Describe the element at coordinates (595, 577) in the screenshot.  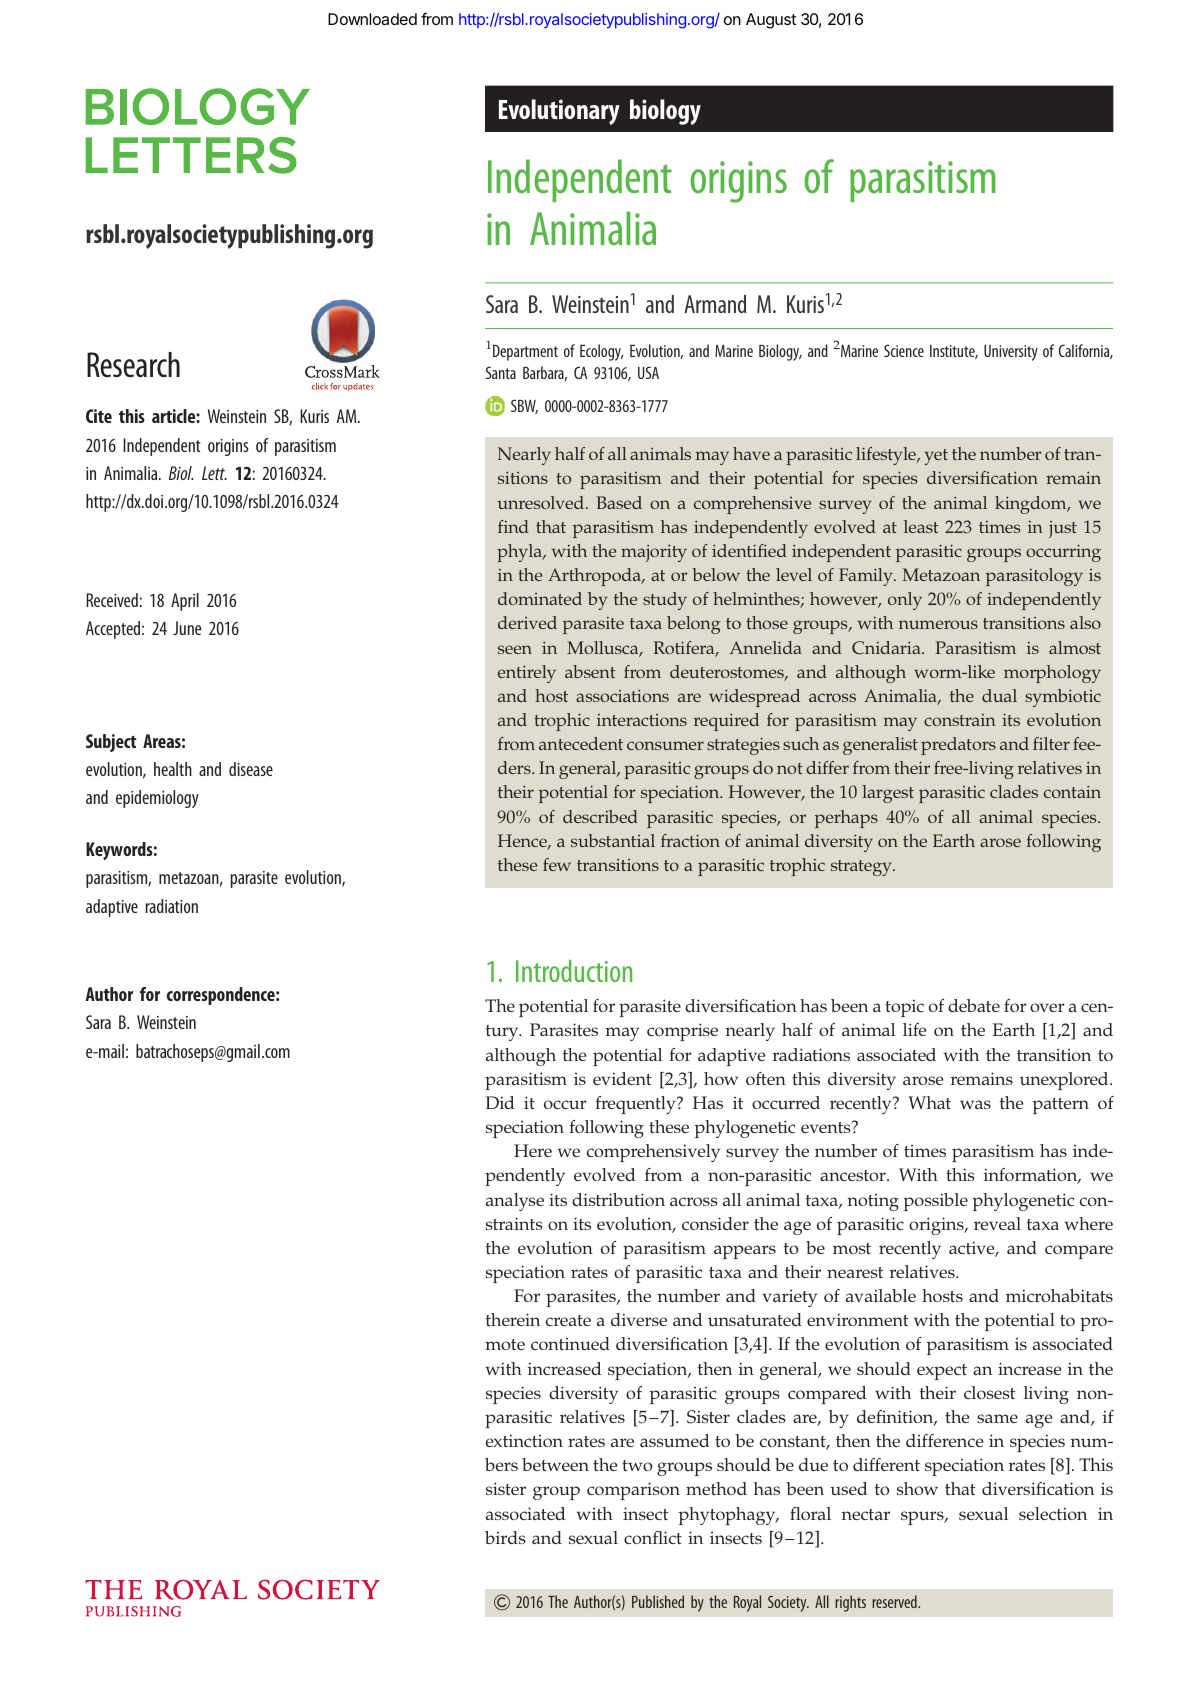
I see `Arthropoda` at that location.
